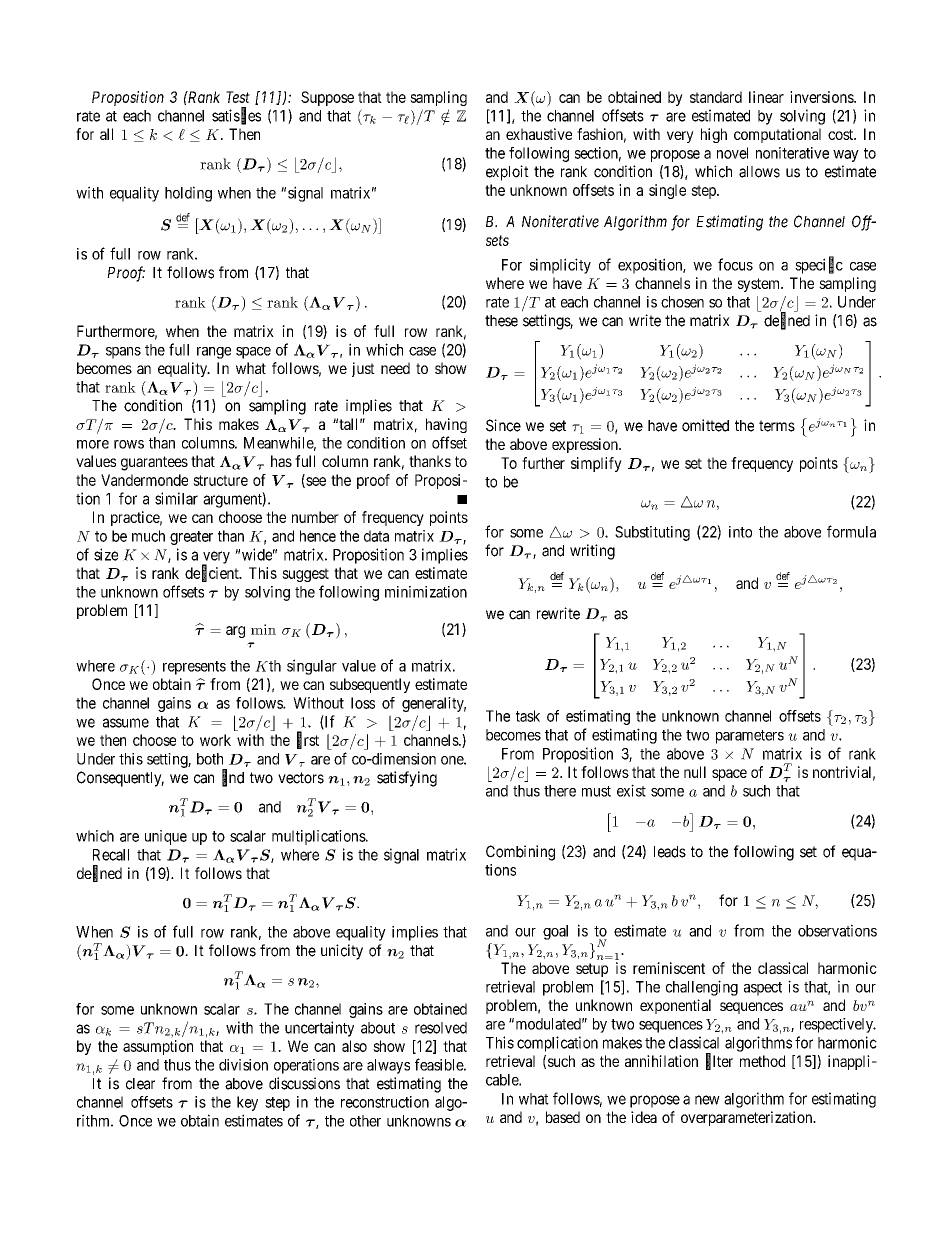  What do you see at coordinates (213, 573) in the page?
I see `deficient` at bounding box center [213, 573].
